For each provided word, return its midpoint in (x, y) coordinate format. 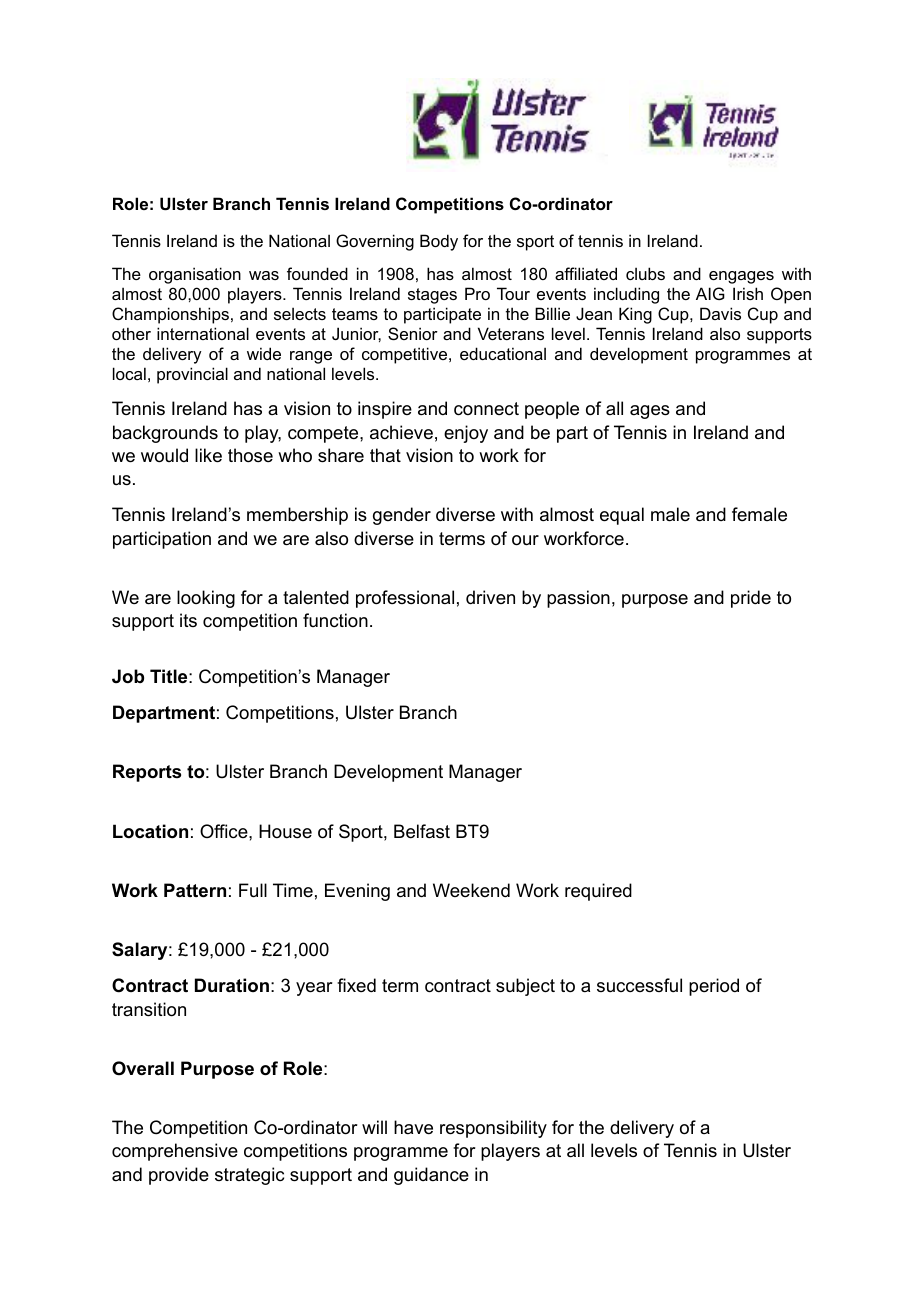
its (188, 620)
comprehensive (175, 1152)
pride (751, 599)
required (598, 892)
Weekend (471, 890)
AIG (710, 293)
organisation (195, 275)
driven (490, 597)
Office (225, 831)
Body (439, 242)
